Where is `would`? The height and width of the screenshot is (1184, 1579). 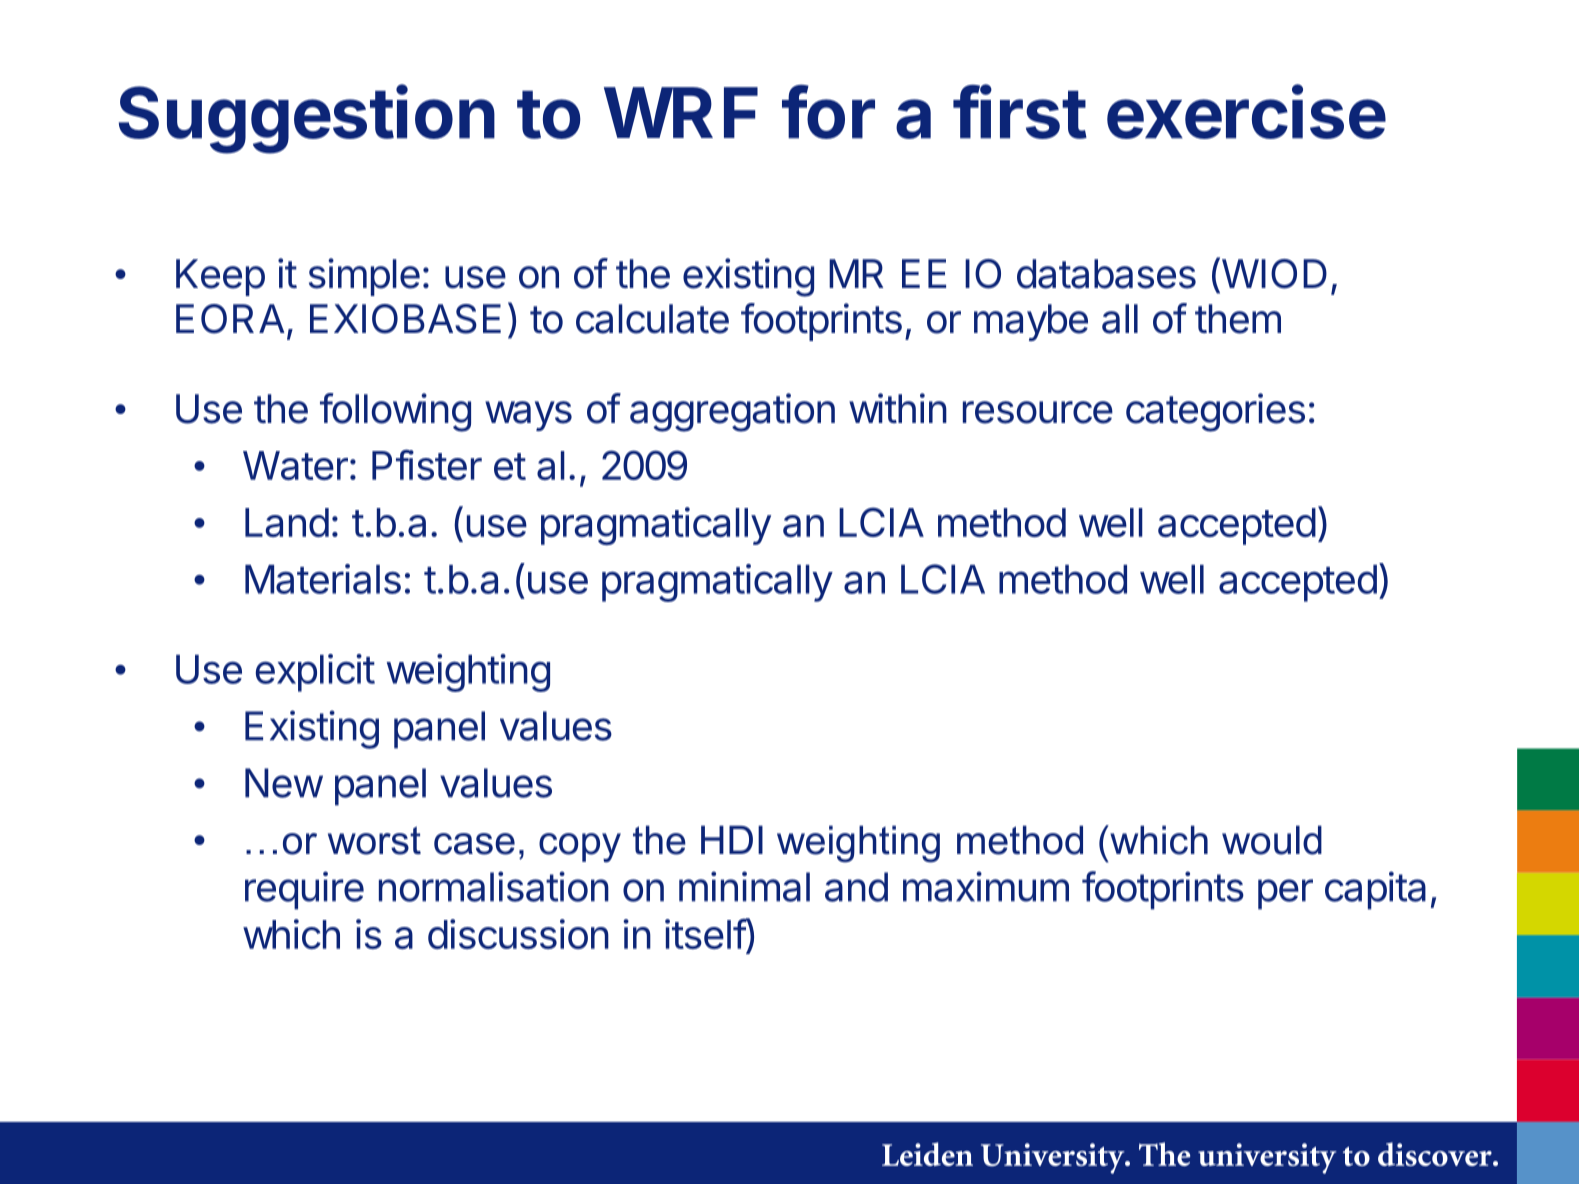
would is located at coordinates (1272, 840).
